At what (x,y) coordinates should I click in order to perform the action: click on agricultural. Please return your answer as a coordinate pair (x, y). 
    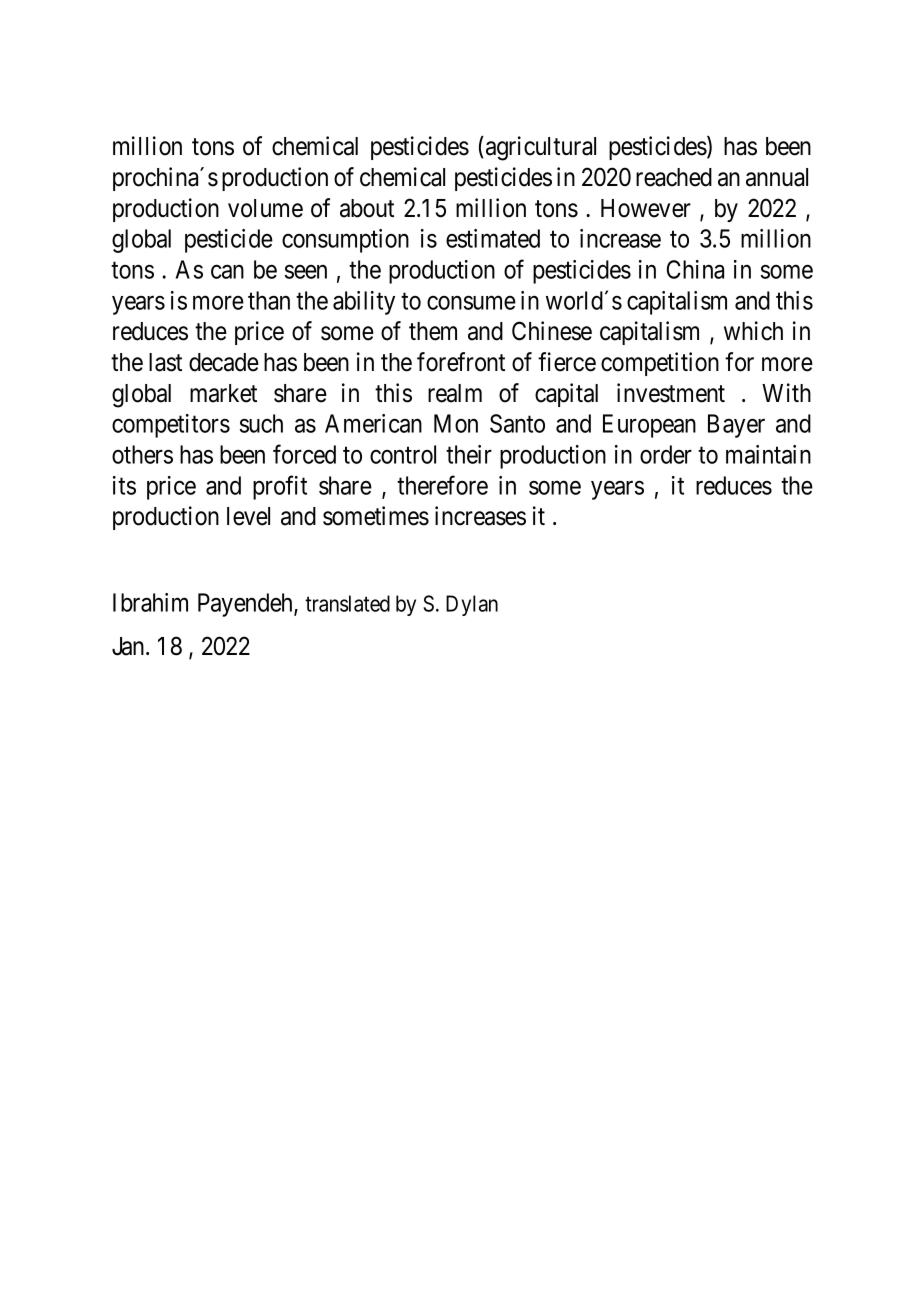
    Looking at the image, I should click on (539, 148).
